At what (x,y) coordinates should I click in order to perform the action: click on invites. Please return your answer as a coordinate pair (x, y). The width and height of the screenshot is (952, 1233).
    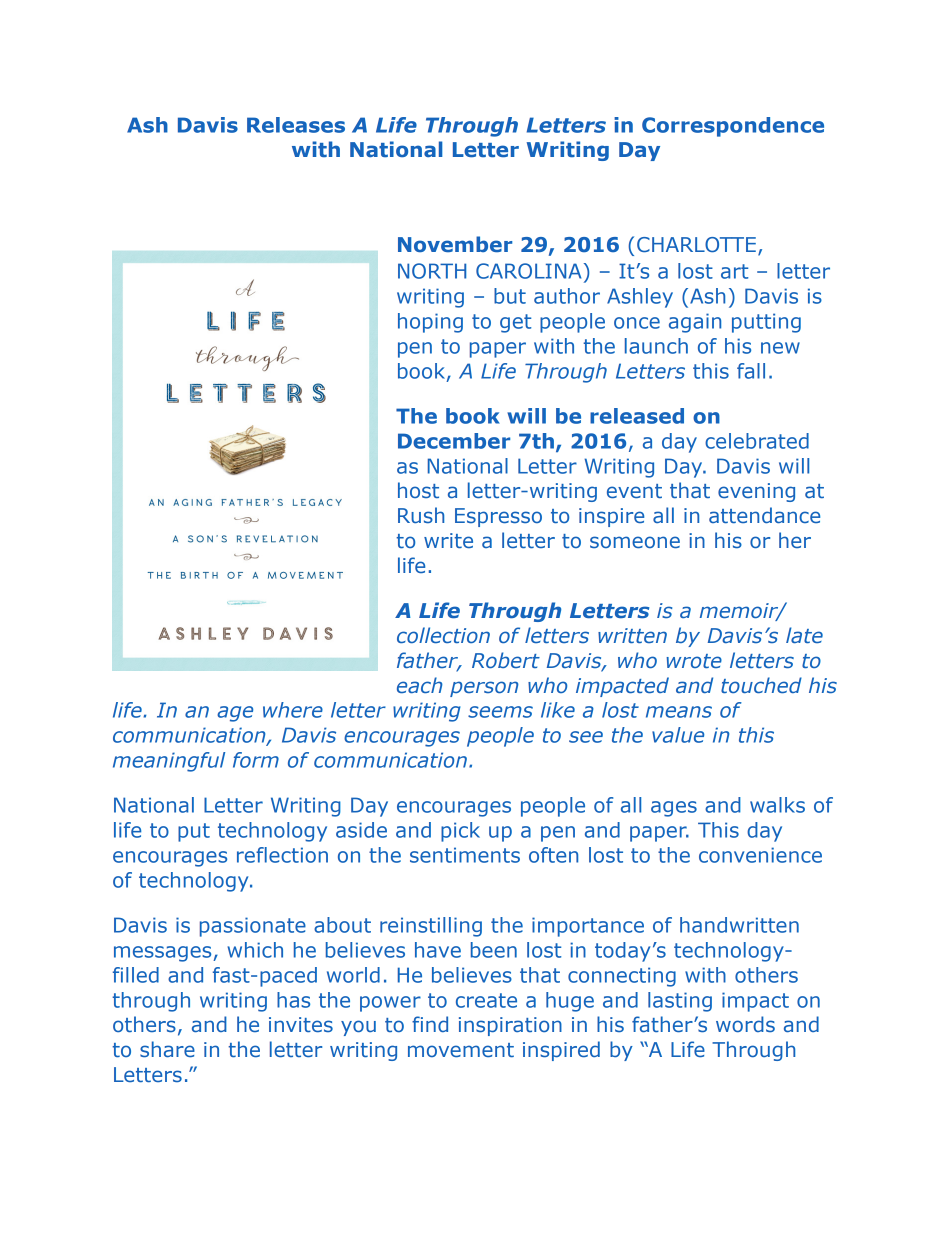
    Looking at the image, I should click on (301, 1024).
